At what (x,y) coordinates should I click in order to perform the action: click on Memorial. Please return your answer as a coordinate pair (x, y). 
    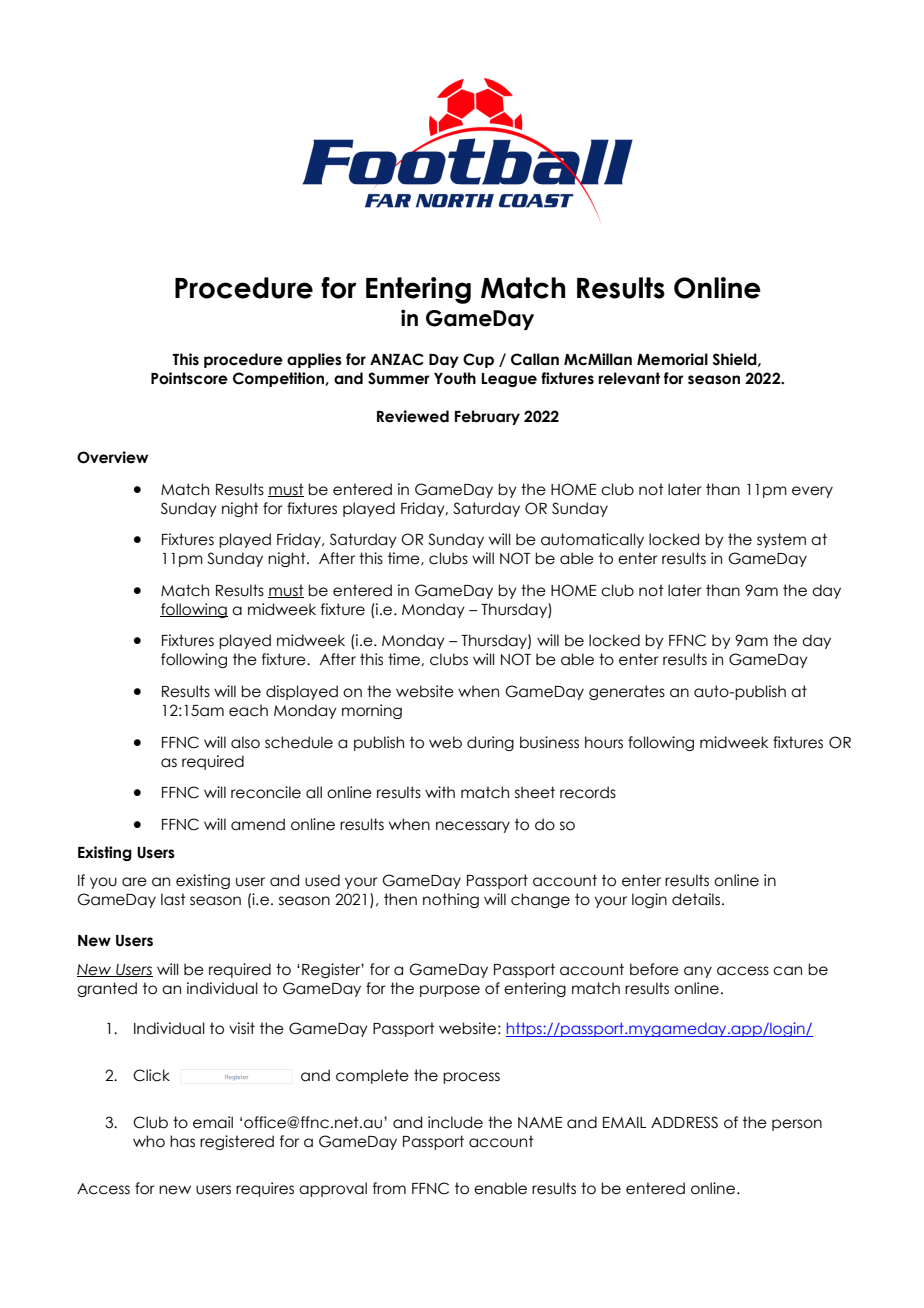
    Looking at the image, I should click on (672, 359).
